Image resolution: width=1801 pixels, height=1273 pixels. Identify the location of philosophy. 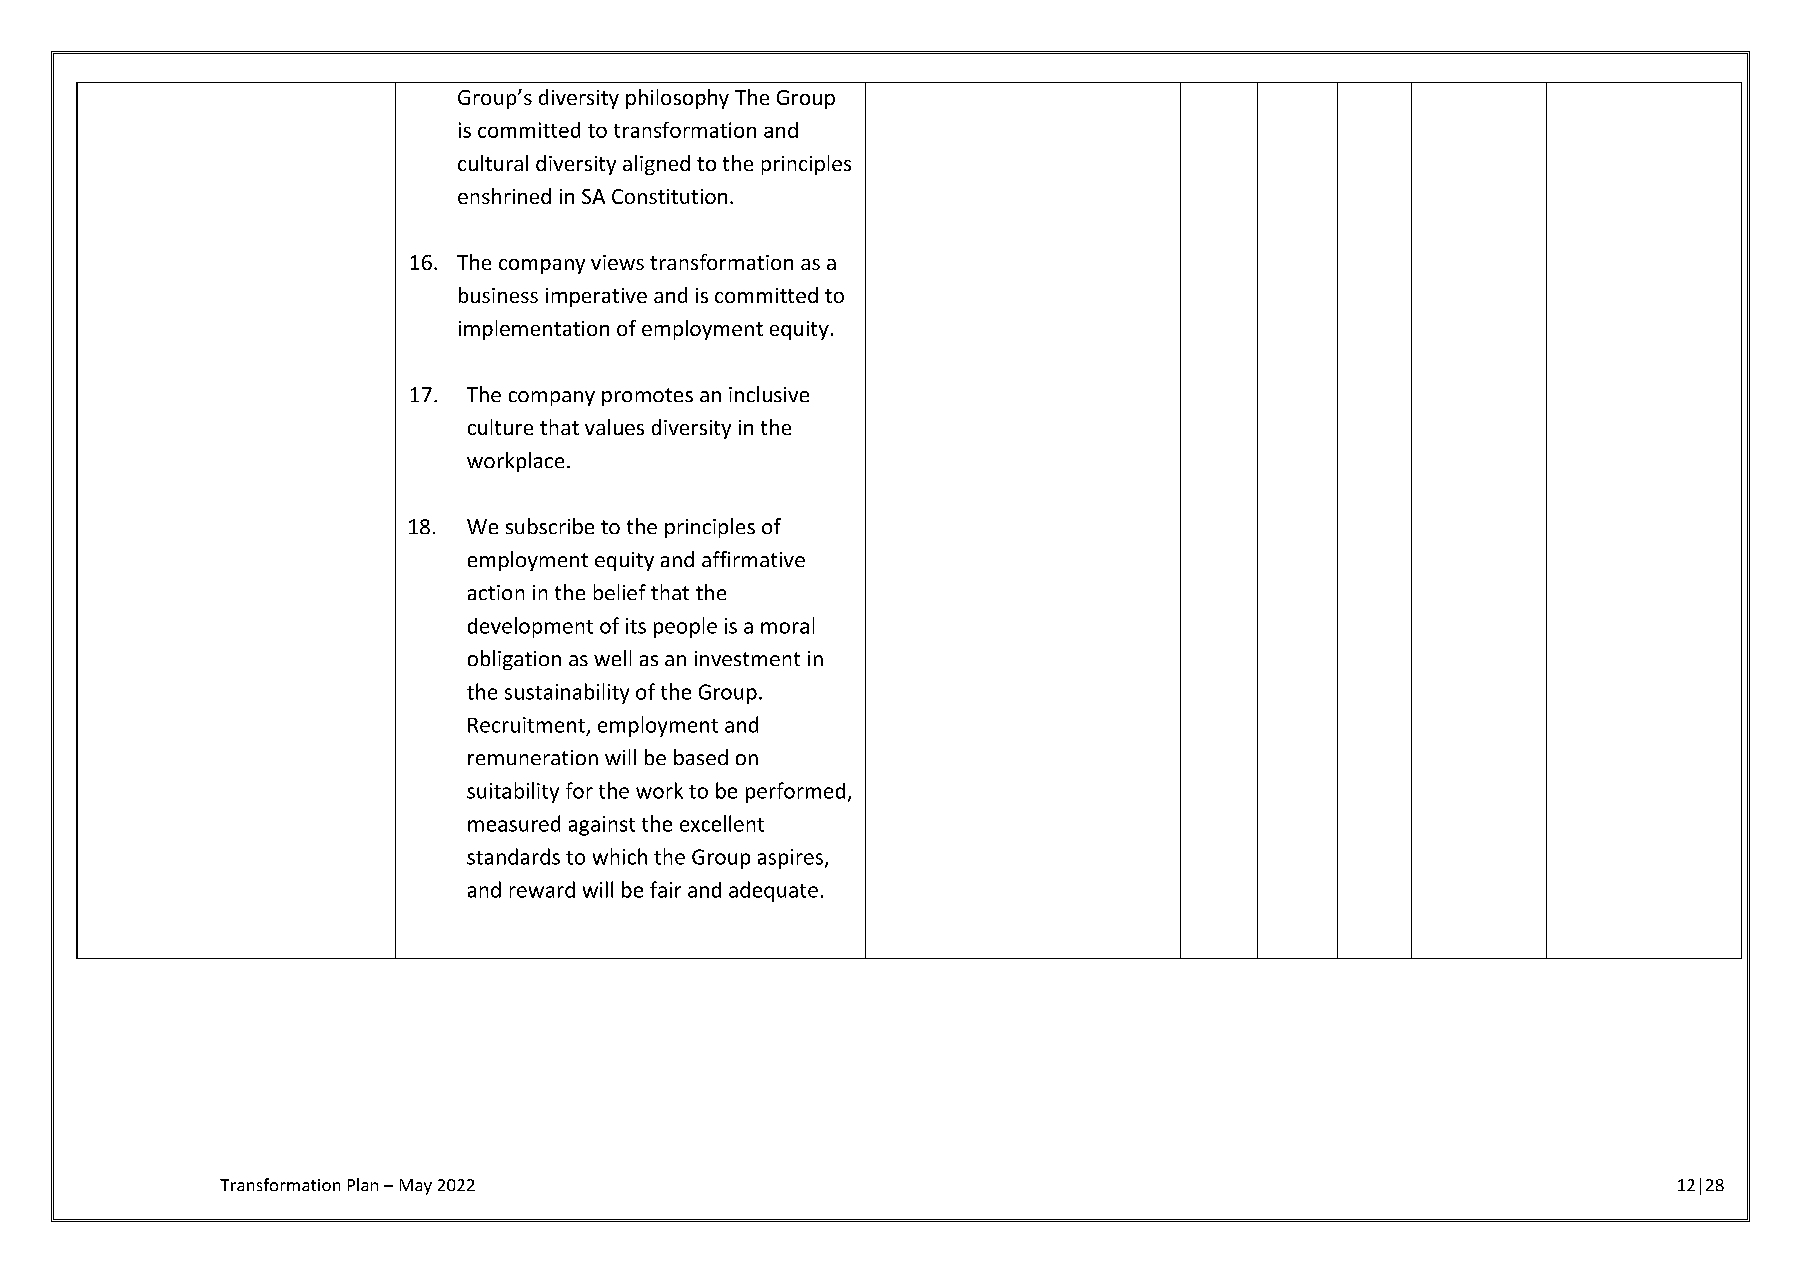
(677, 99).
